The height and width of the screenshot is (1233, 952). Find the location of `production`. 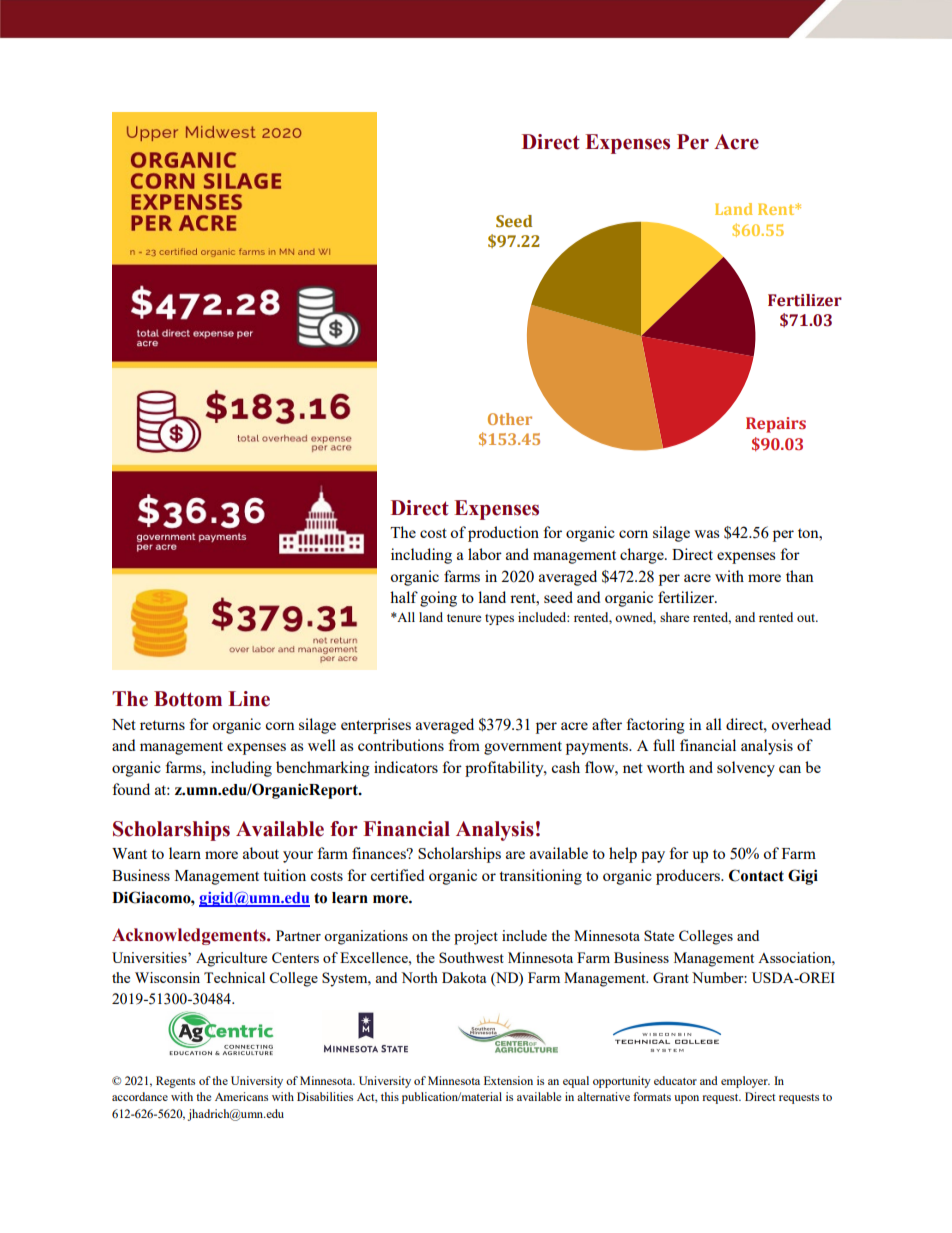

production is located at coordinates (503, 534).
